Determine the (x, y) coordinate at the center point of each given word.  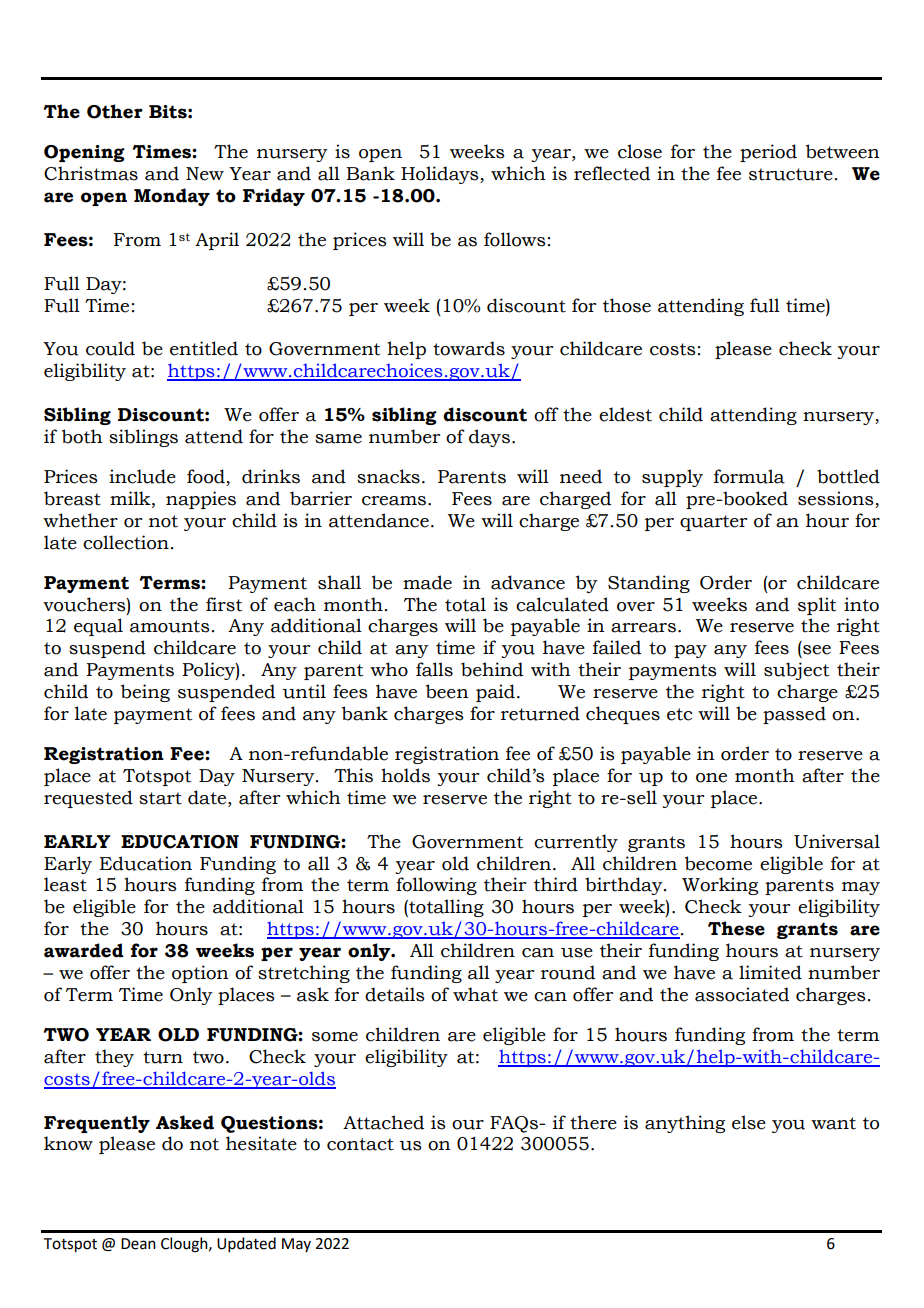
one (711, 778)
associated (742, 994)
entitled (204, 348)
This (353, 775)
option (200, 974)
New (205, 174)
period (768, 153)
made (427, 582)
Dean (138, 1244)
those (627, 305)
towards (469, 348)
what (475, 994)
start (160, 798)
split (817, 606)
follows (515, 239)
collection (126, 542)
